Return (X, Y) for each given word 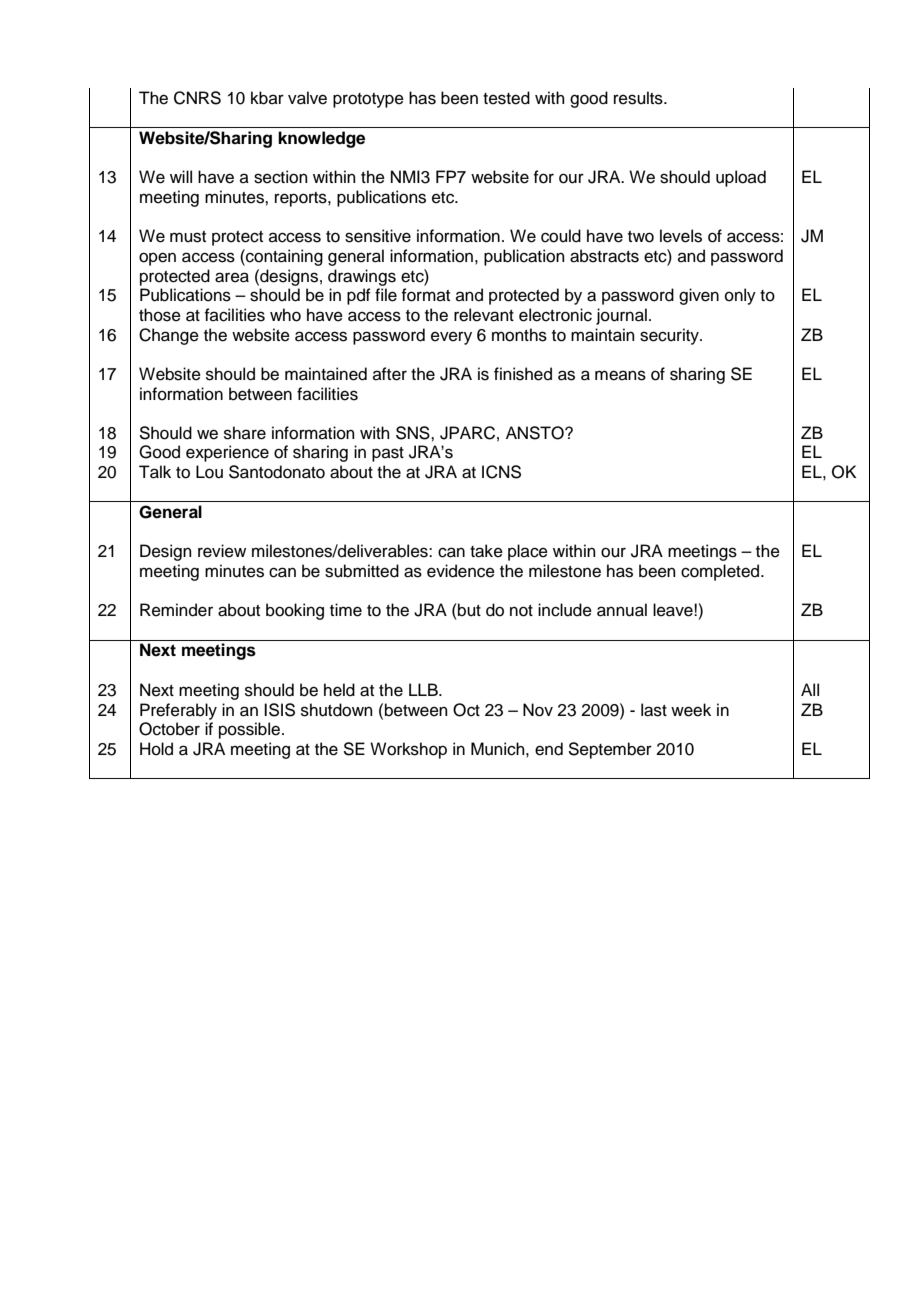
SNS (414, 433)
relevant (484, 315)
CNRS (197, 98)
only (740, 296)
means (620, 375)
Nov (538, 710)
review (222, 551)
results (639, 98)
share (245, 433)
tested (506, 98)
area (232, 277)
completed (721, 572)
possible (249, 730)
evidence (461, 571)
